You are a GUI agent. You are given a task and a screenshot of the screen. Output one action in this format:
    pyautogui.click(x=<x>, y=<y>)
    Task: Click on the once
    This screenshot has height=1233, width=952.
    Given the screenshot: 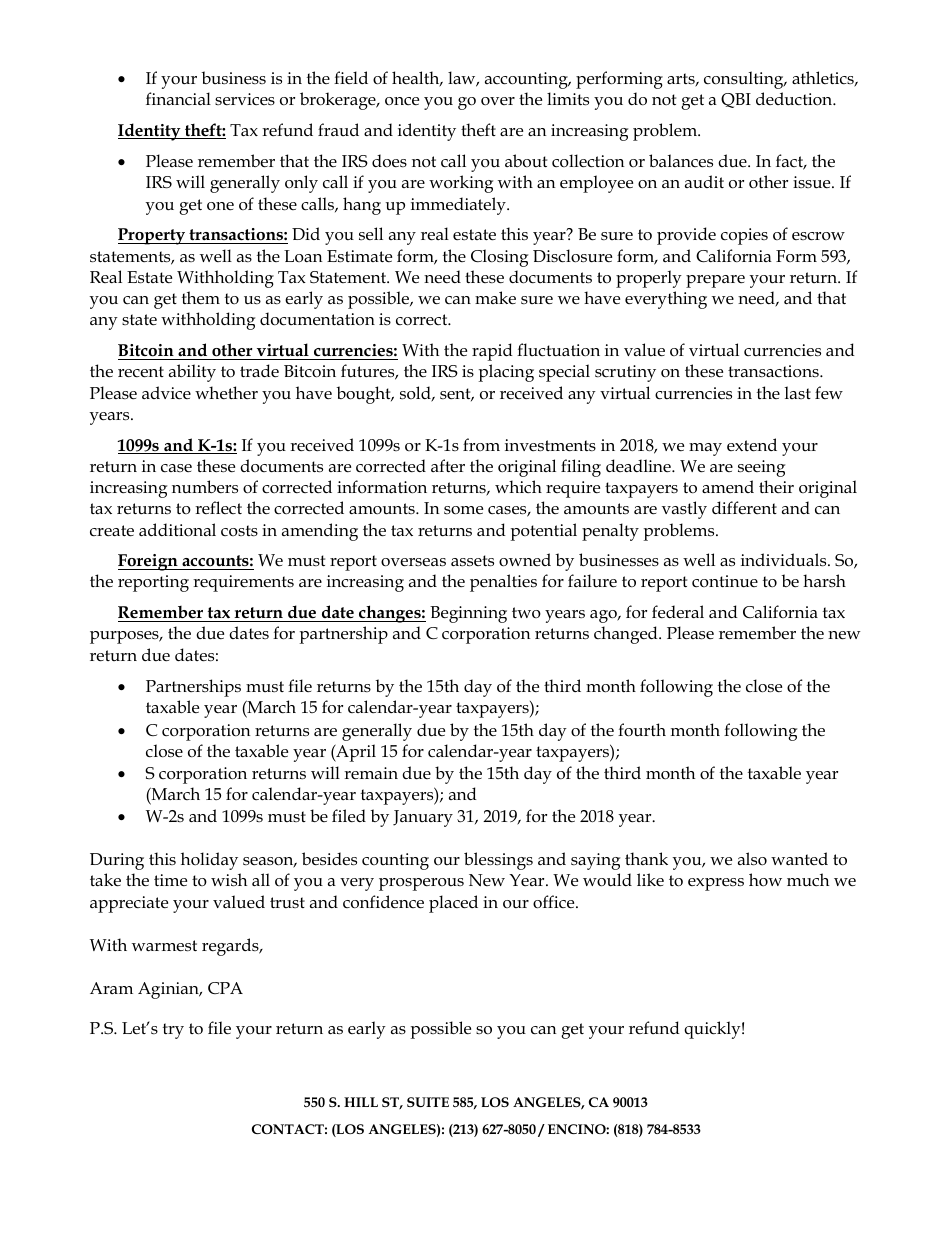 What is the action you would take?
    pyautogui.click(x=402, y=101)
